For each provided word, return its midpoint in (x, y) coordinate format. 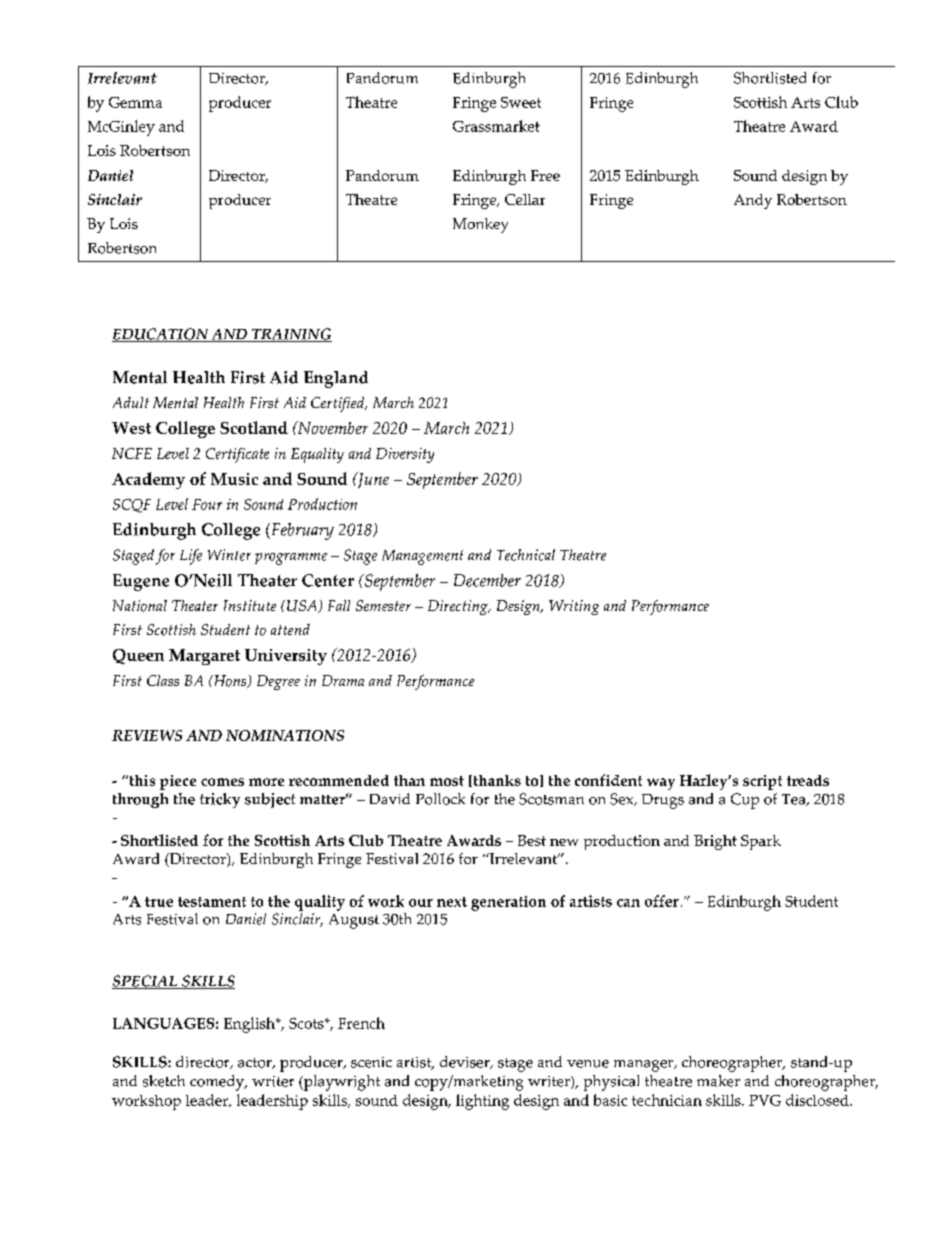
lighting (482, 1102)
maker (718, 1081)
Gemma (135, 102)
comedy (218, 1083)
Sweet (521, 102)
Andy (753, 201)
